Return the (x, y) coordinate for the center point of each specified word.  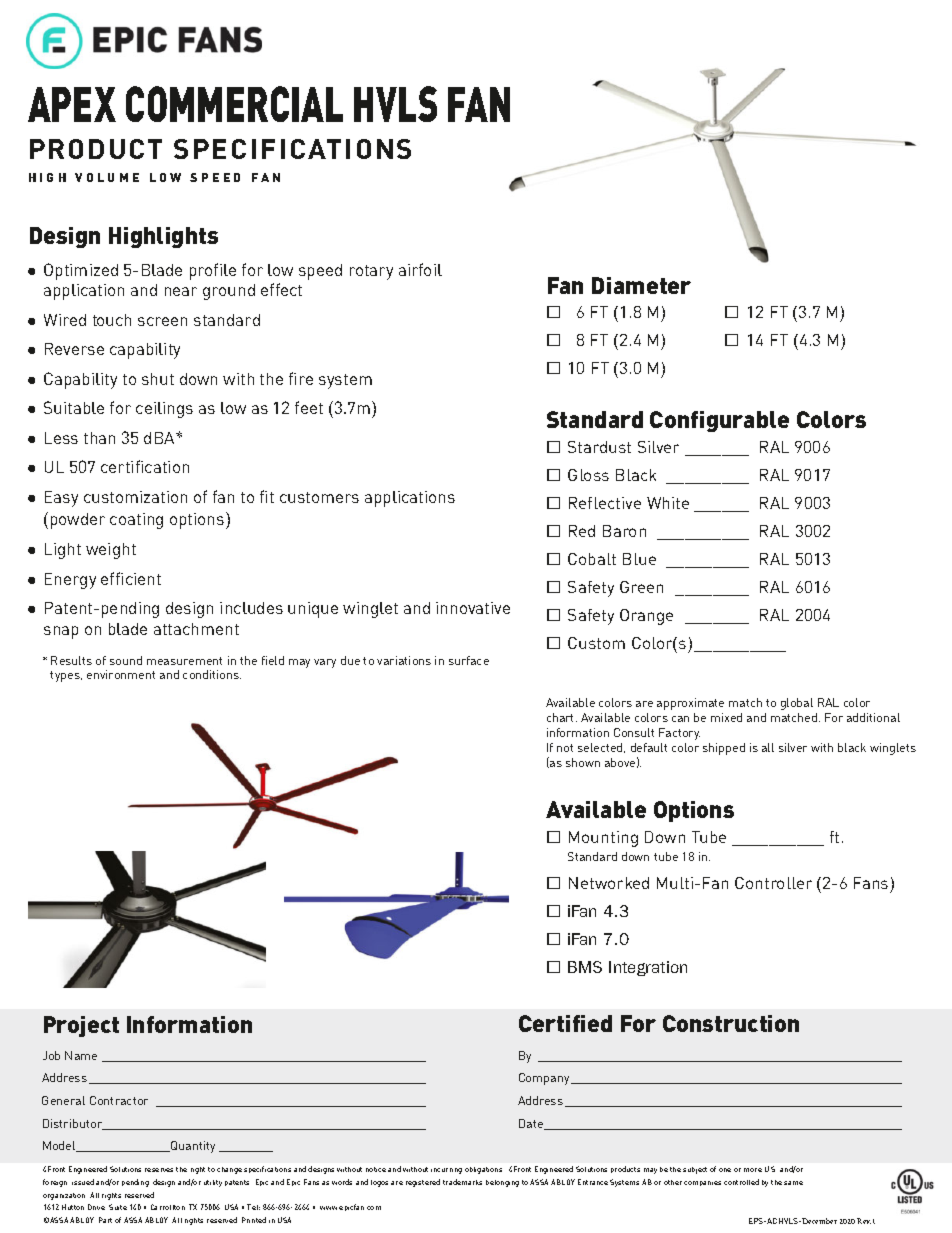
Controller (773, 883)
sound (126, 660)
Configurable (719, 421)
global (797, 704)
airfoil (420, 269)
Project (81, 1026)
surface (469, 660)
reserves (159, 1170)
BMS (585, 967)
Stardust (599, 447)
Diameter (641, 285)
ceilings (164, 410)
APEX (72, 104)
